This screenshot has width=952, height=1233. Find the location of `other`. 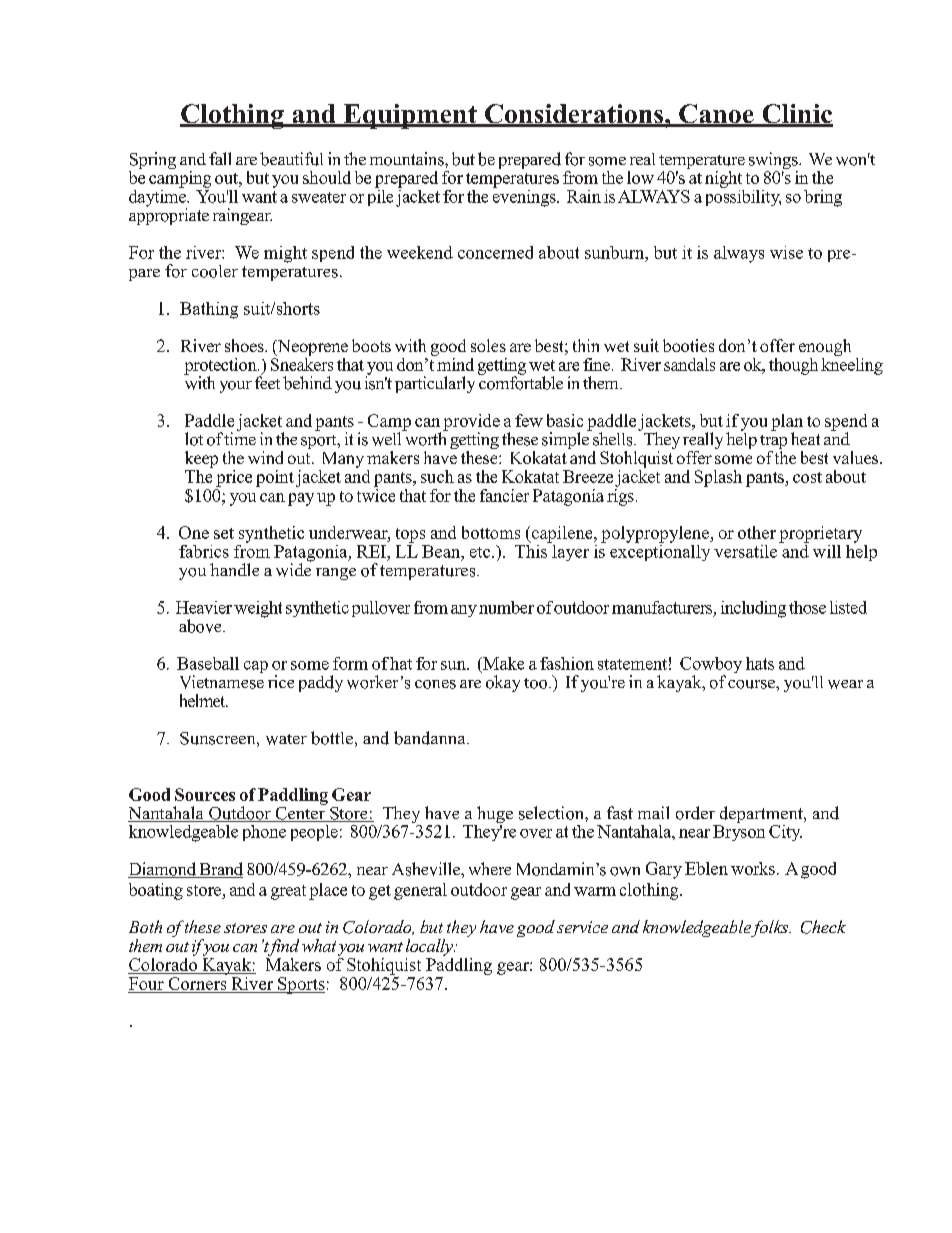

other is located at coordinates (757, 532).
